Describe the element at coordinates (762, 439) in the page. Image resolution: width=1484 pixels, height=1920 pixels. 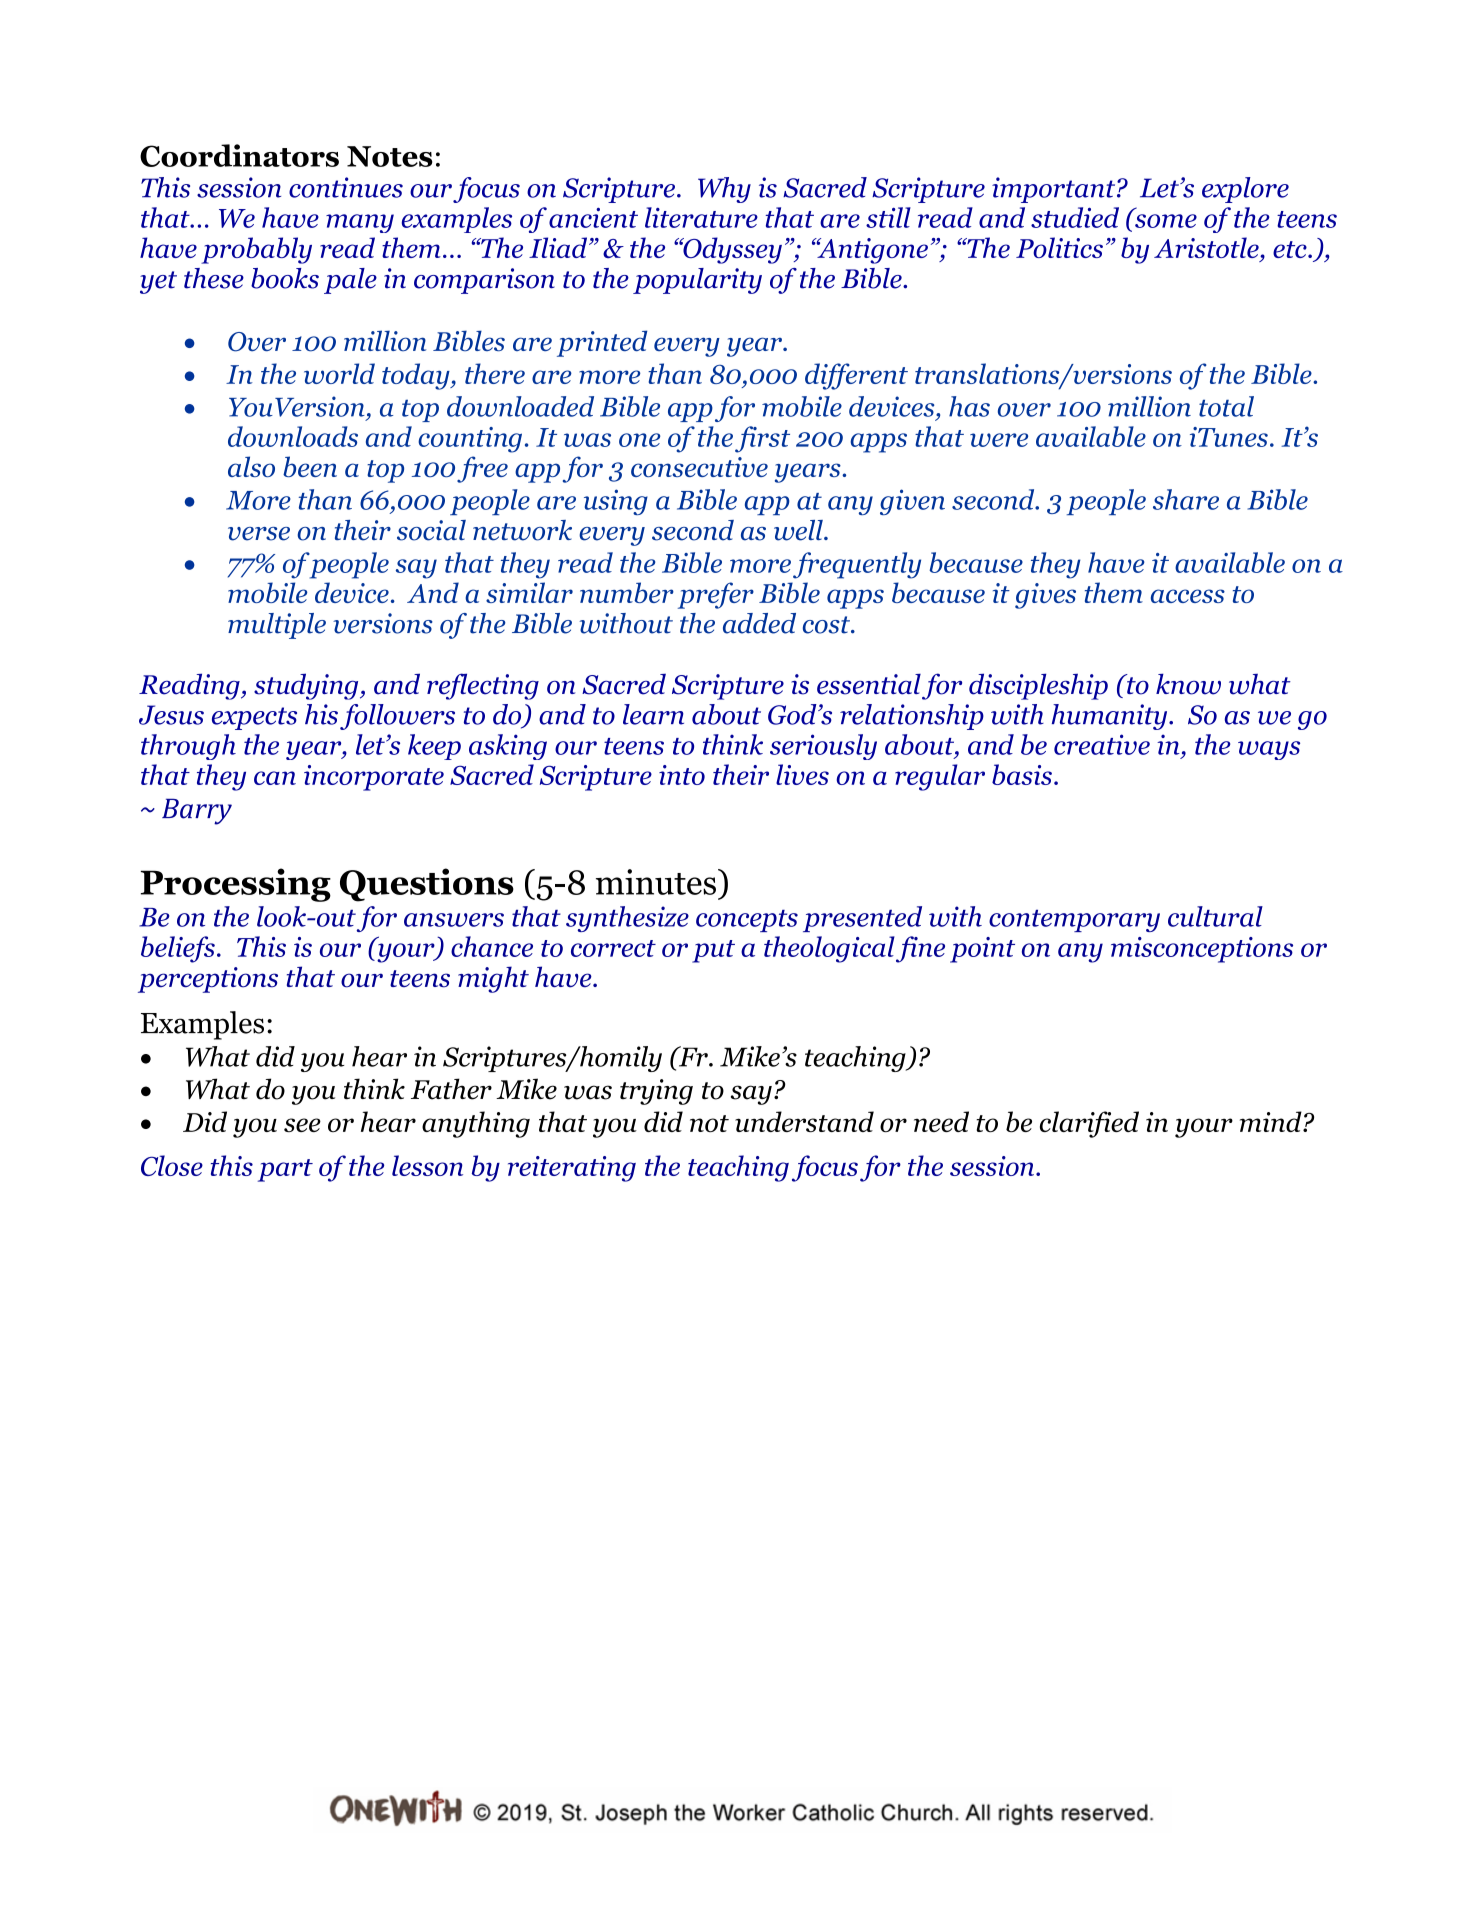
I see `first` at that location.
